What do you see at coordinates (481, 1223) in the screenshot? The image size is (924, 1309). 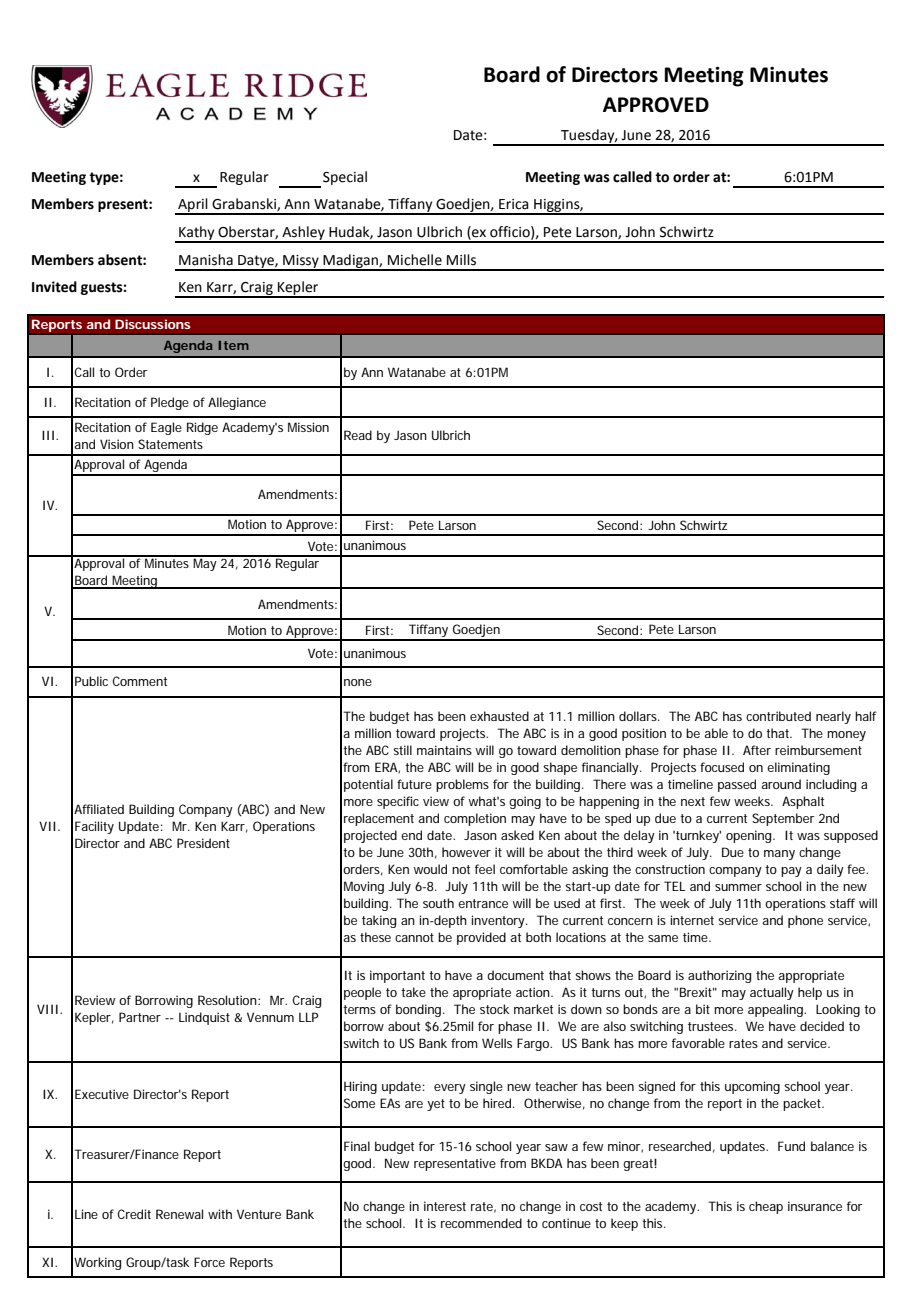 I see `recommended` at bounding box center [481, 1223].
